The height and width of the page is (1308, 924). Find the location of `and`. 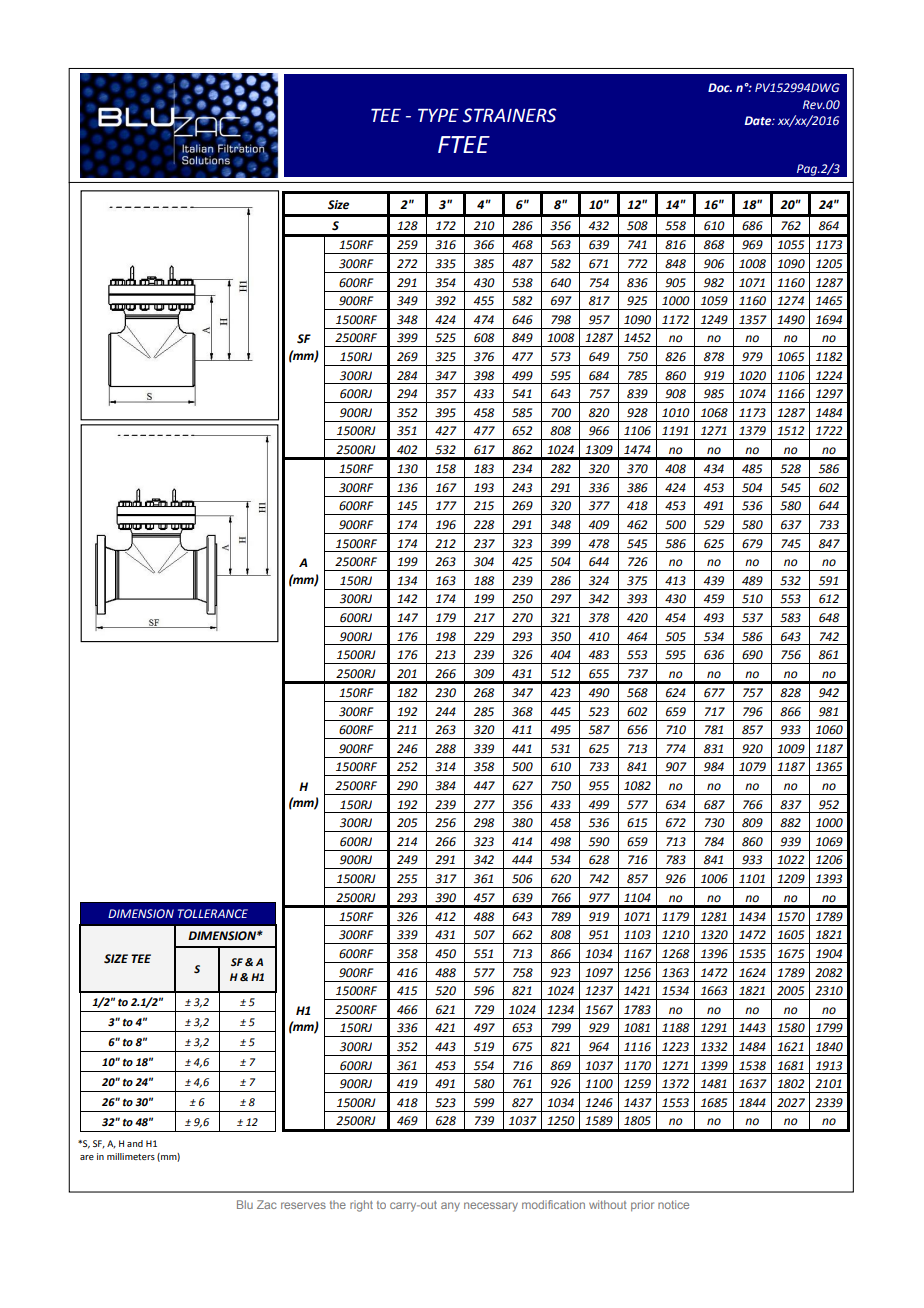

and is located at coordinates (135, 1143).
